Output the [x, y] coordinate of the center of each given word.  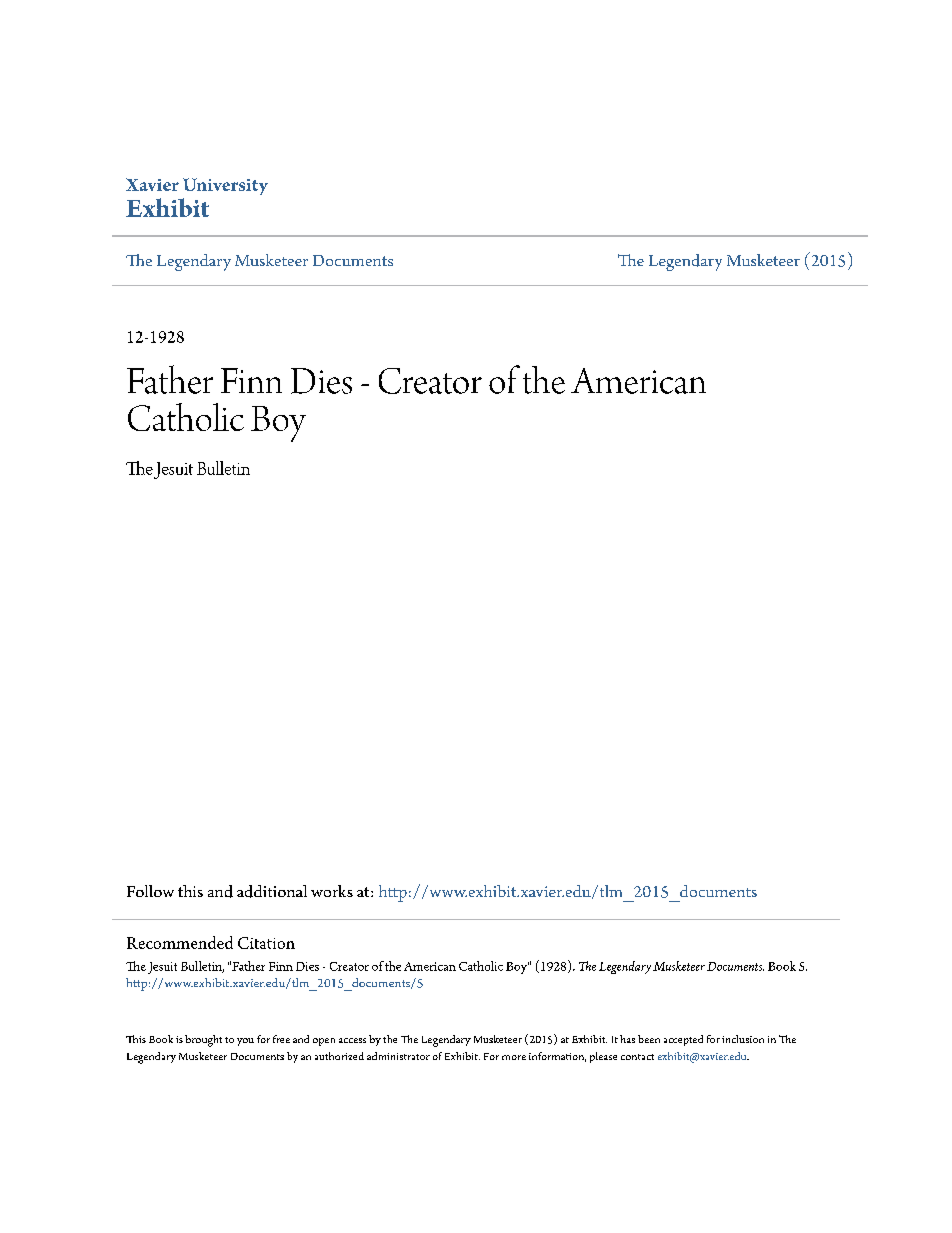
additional [272, 891]
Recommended [180, 942]
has [627, 1039]
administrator [398, 1056]
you [245, 1042]
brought [203, 1041]
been [649, 1039]
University [225, 186]
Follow [150, 891]
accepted [683, 1040]
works [332, 891]
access [352, 1040]
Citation [266, 943]
